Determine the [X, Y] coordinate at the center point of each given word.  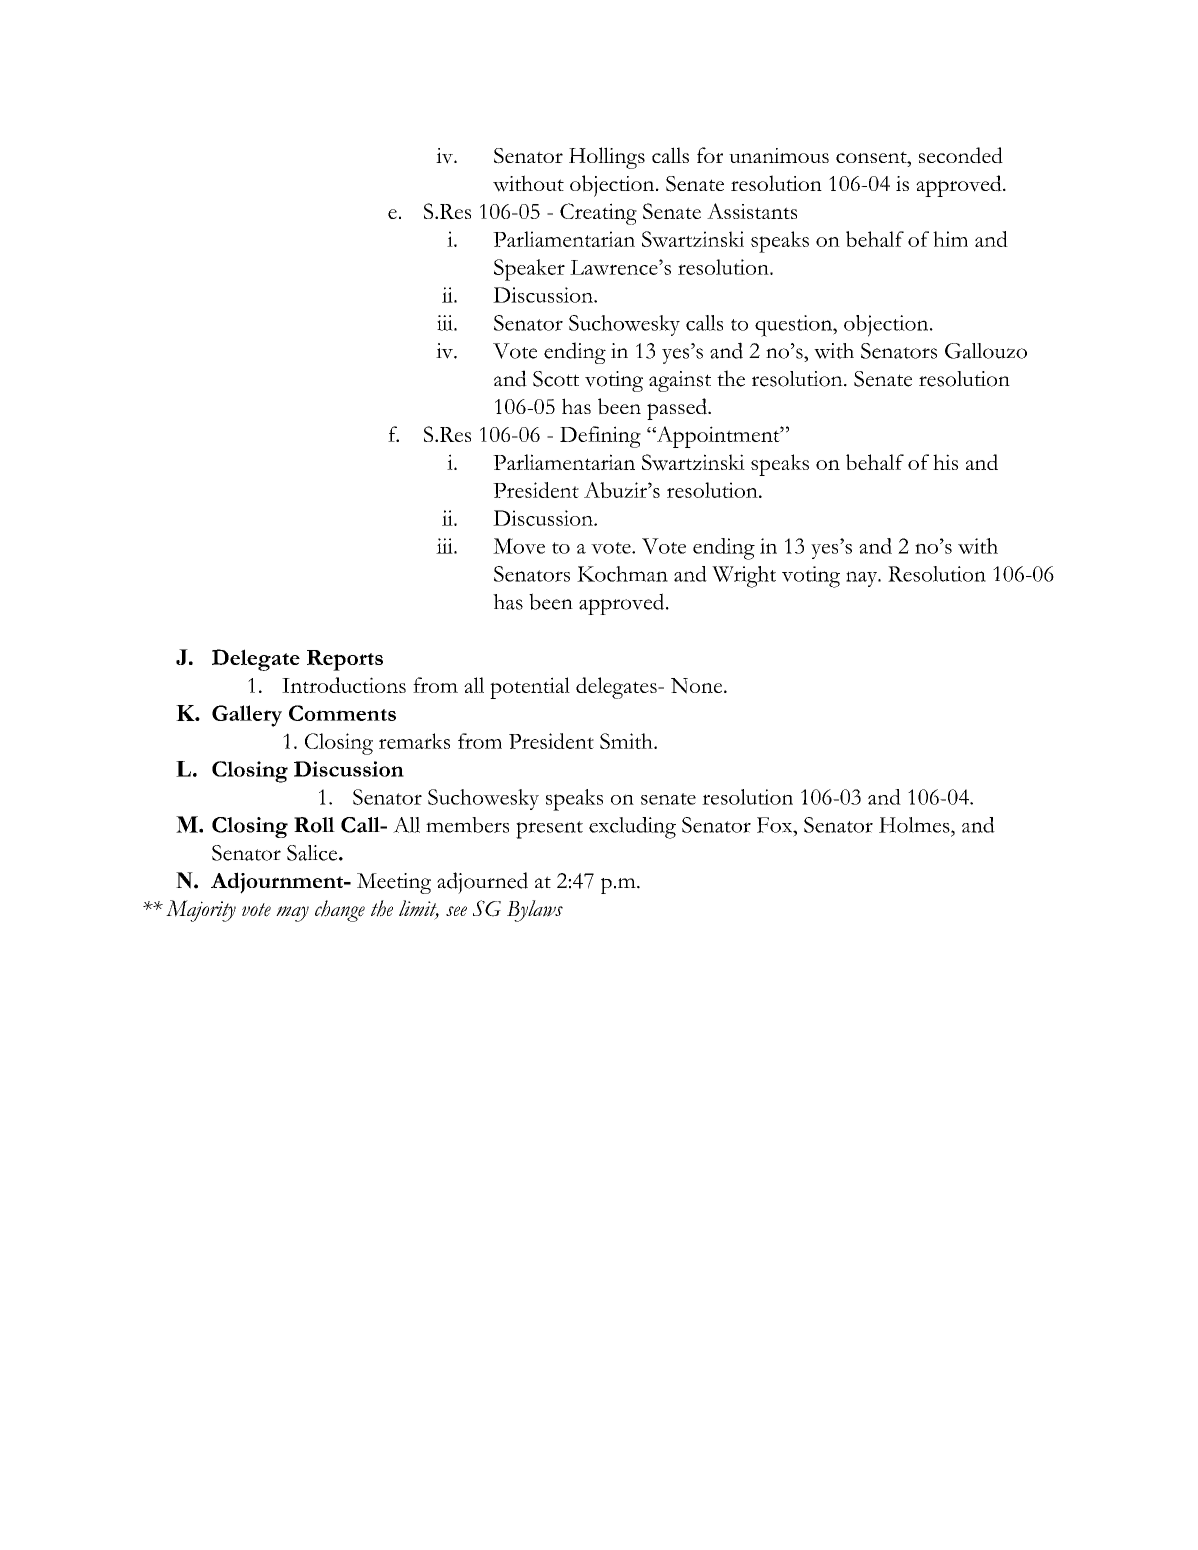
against [680, 381]
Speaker [529, 270]
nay [862, 579]
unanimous [779, 155]
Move [519, 546]
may [292, 914]
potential [530, 688]
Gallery [247, 716]
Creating [598, 214]
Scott [556, 379]
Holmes [914, 825]
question [794, 326]
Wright [744, 577]
